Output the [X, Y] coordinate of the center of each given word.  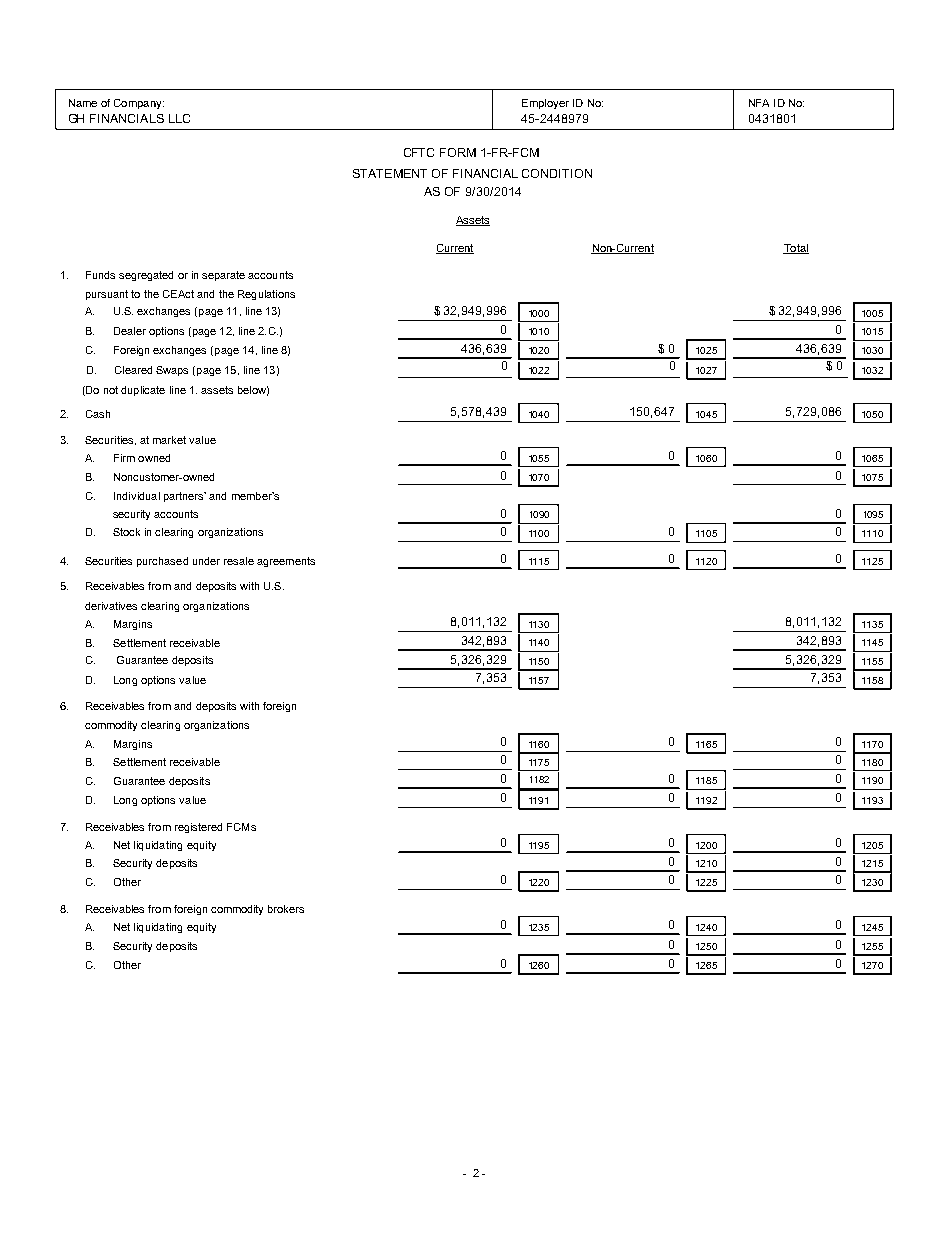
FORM [458, 152]
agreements [286, 562]
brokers [286, 909]
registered [198, 828]
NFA [759, 103]
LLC [179, 118]
